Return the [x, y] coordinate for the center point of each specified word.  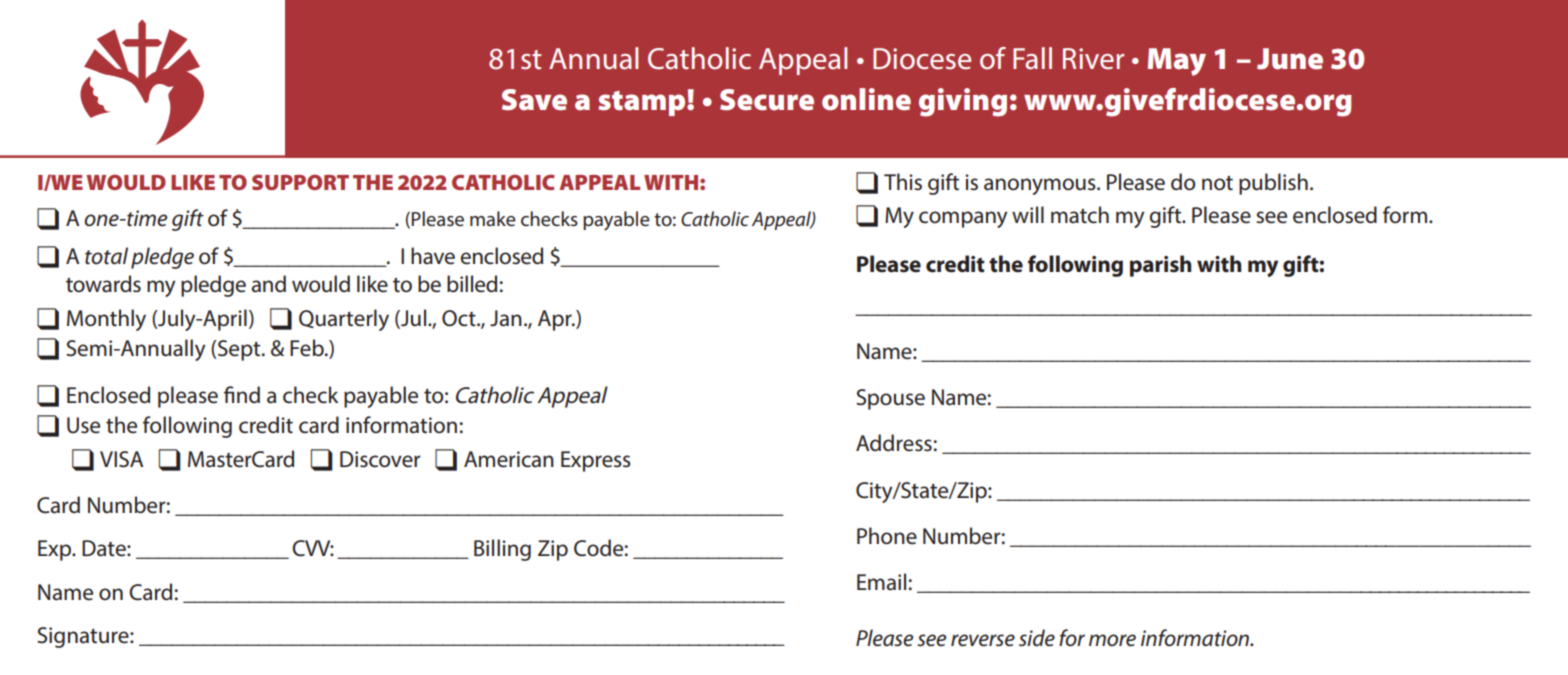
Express [596, 461]
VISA [121, 459]
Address [894, 443]
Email [881, 582]
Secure [767, 100]
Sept [239, 350]
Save [534, 100]
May [1177, 62]
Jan [506, 318]
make [493, 218]
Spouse [890, 399]
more [1112, 640]
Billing [502, 550]
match [1080, 215]
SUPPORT [300, 182]
